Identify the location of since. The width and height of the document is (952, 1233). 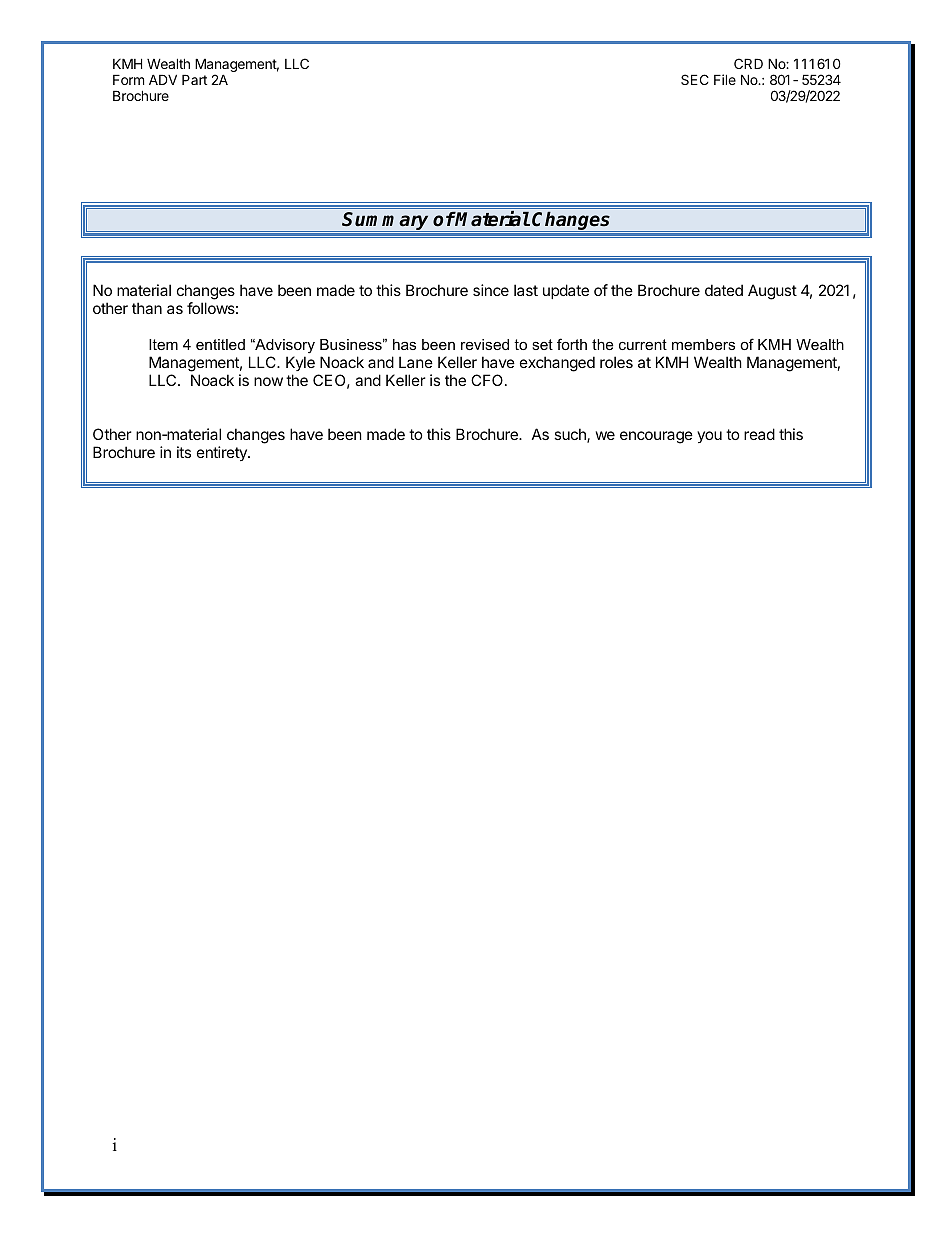
(491, 290).
